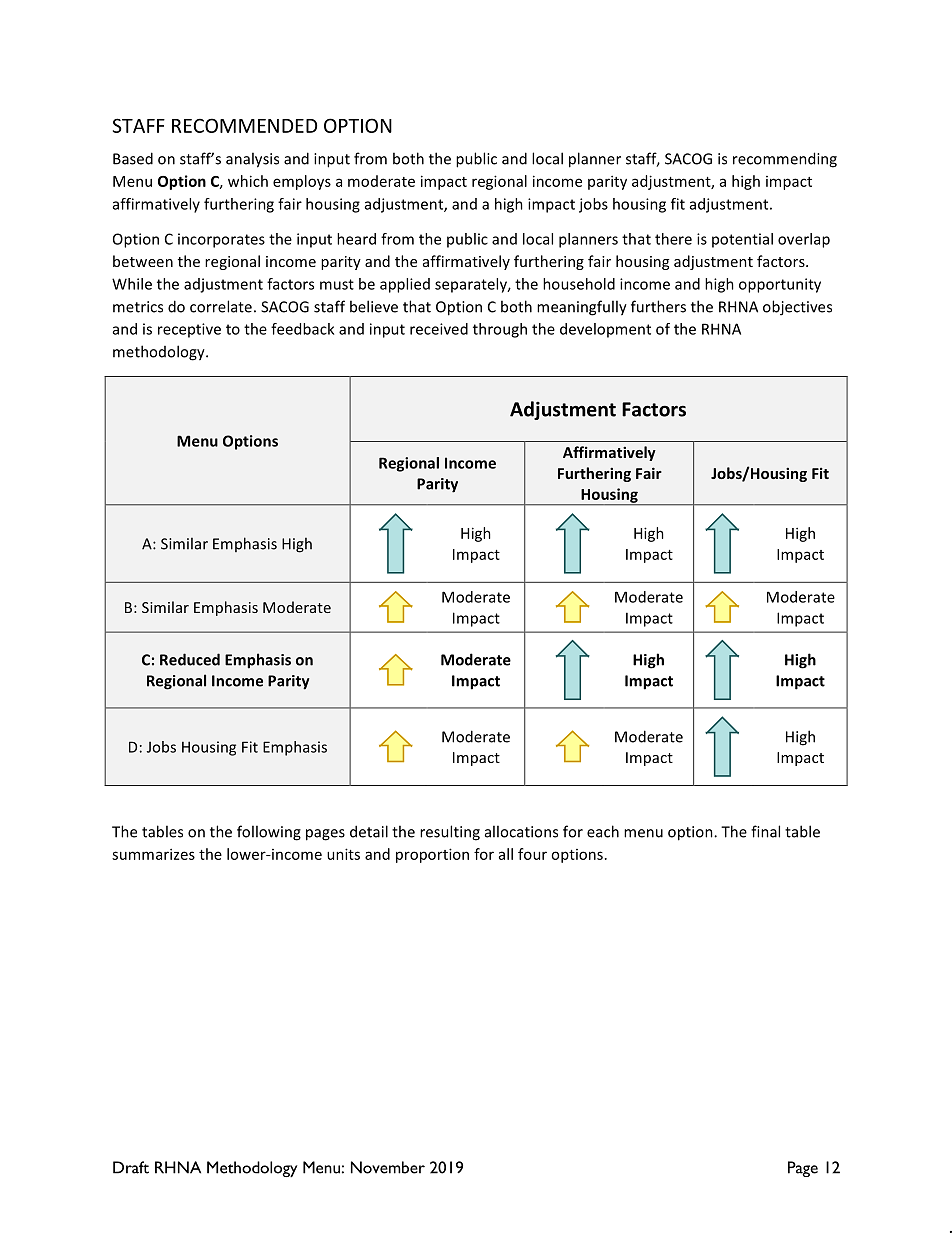 This screenshot has width=952, height=1233. Describe the element at coordinates (450, 833) in the screenshot. I see `resulting` at that location.
